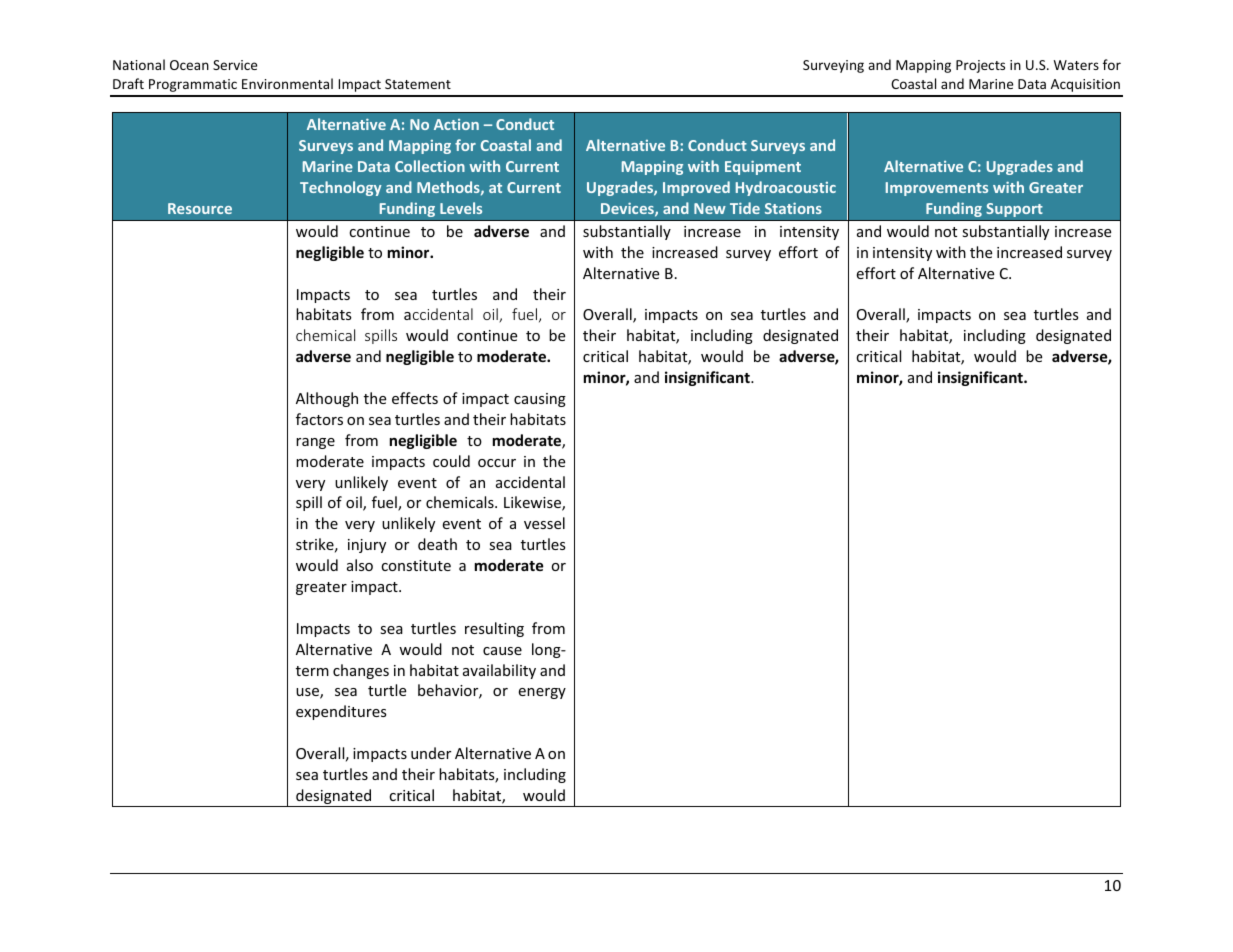  Describe the element at coordinates (710, 208) in the screenshot. I see `New` at that location.
